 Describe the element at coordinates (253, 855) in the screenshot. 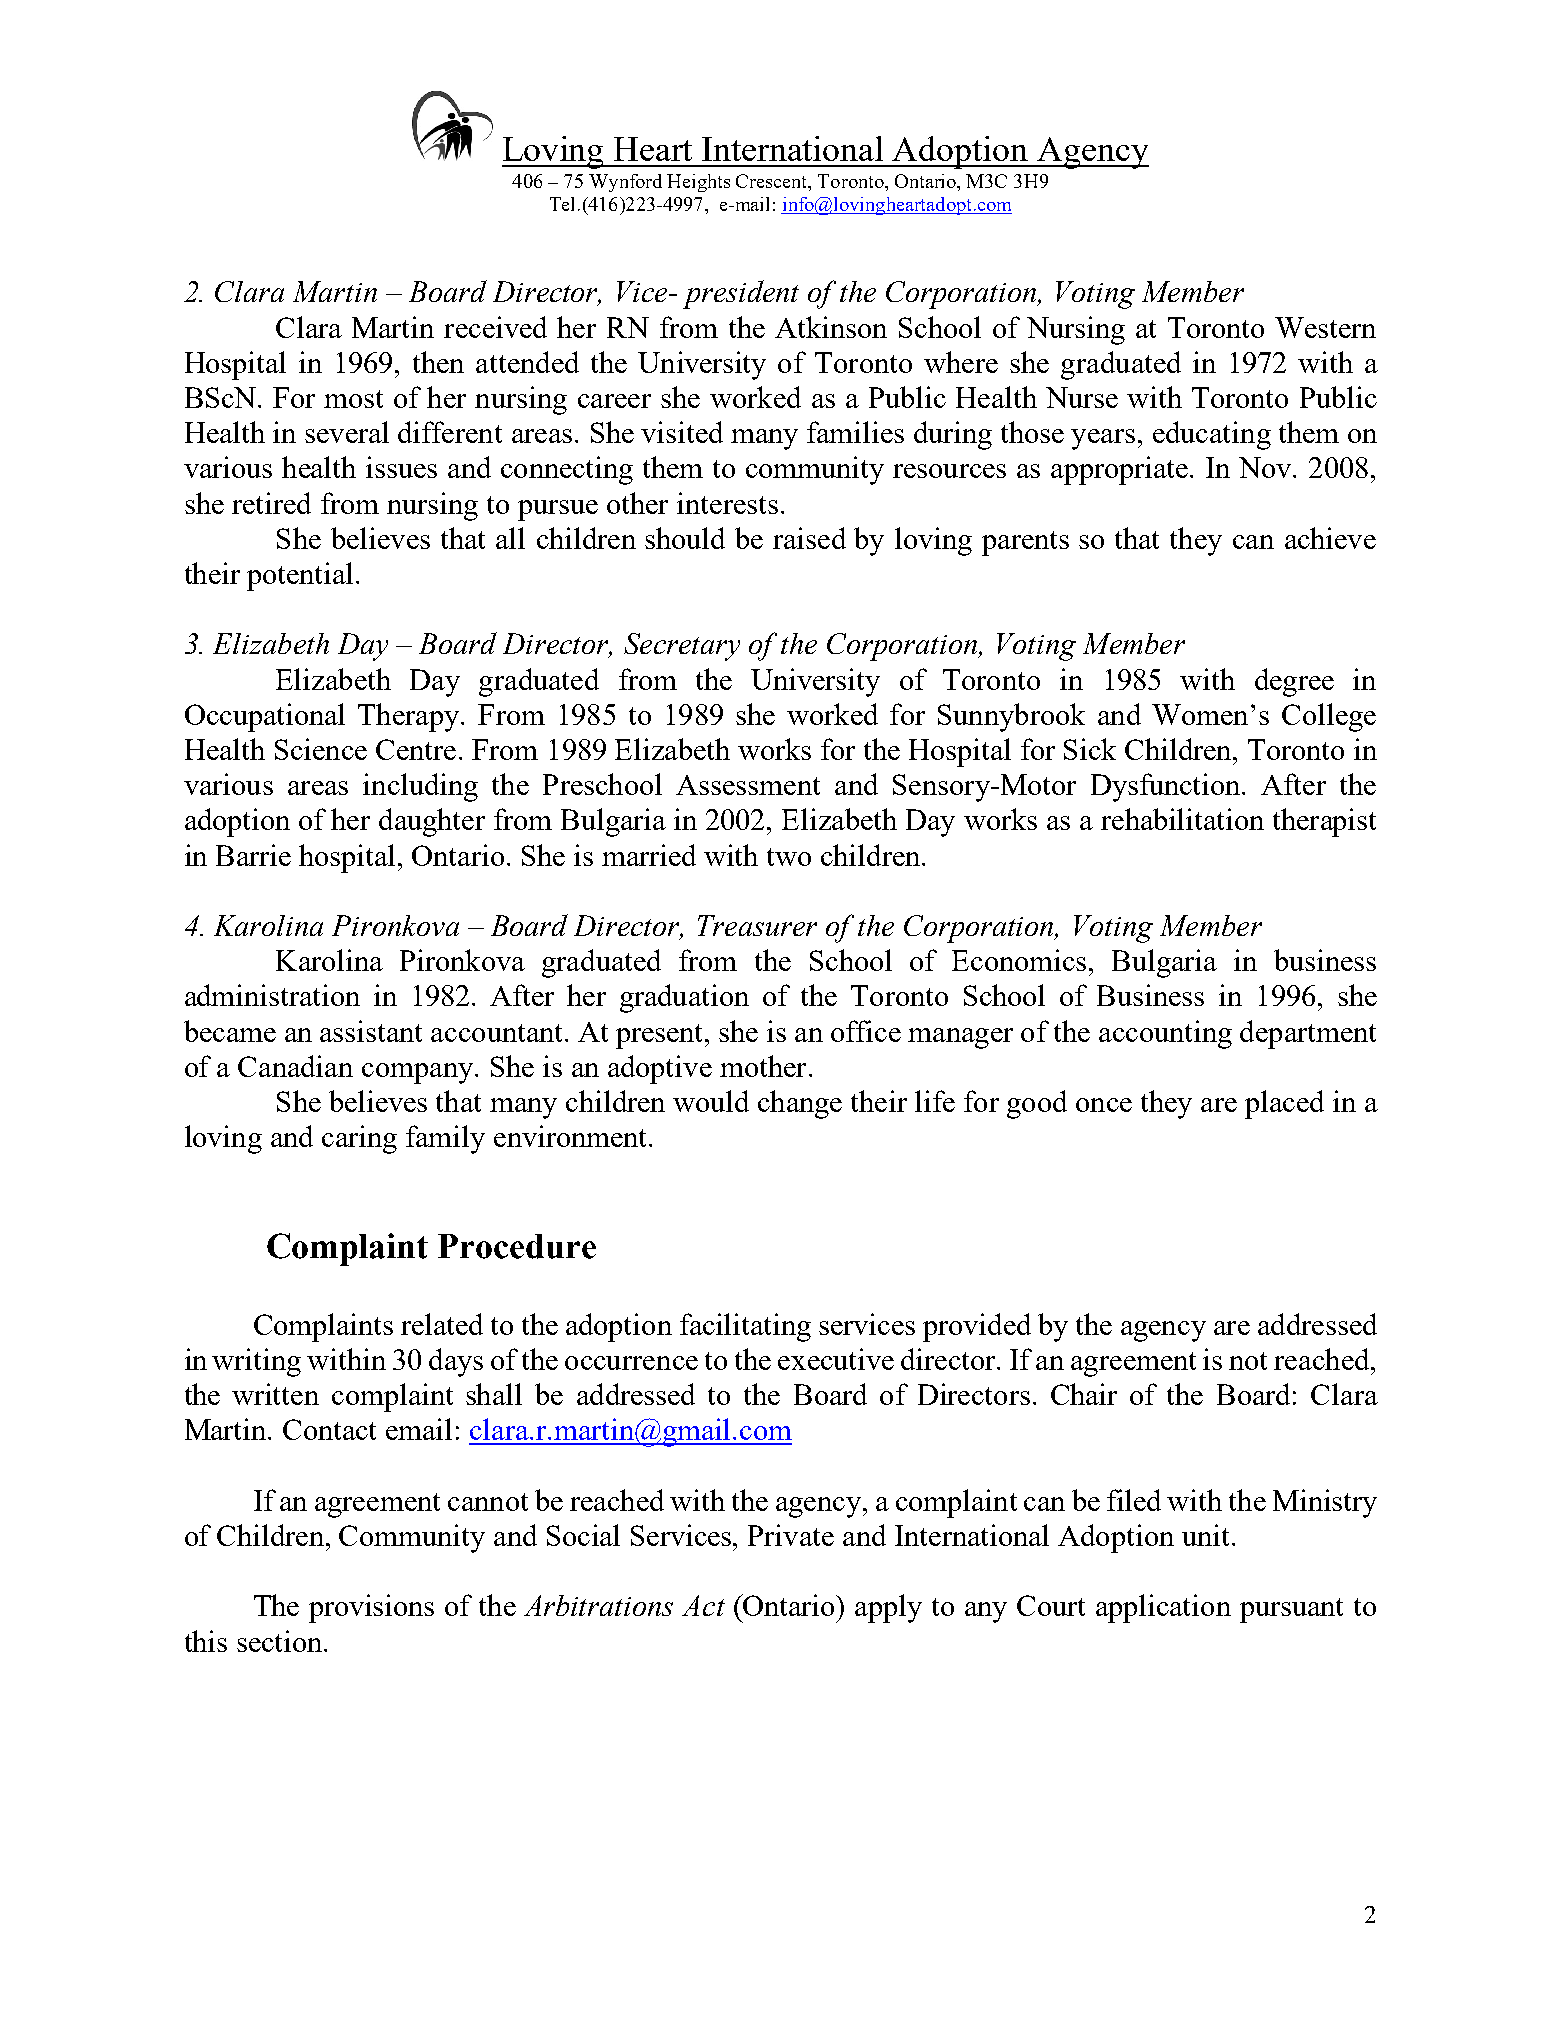

I see `Barrie` at that location.
